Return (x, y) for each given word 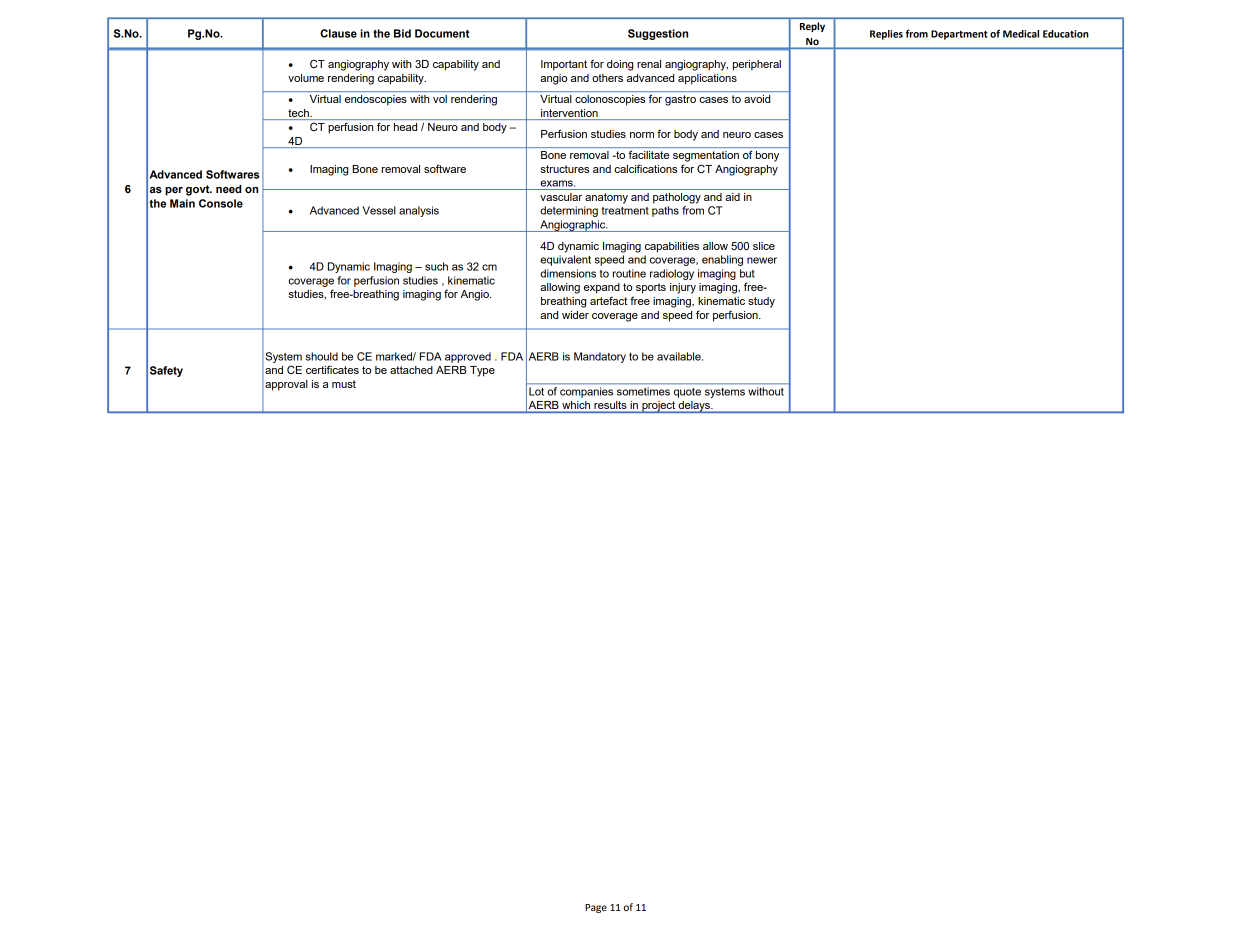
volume (306, 78)
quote (687, 393)
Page (596, 908)
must (344, 384)
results (610, 406)
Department (959, 35)
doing (620, 65)
